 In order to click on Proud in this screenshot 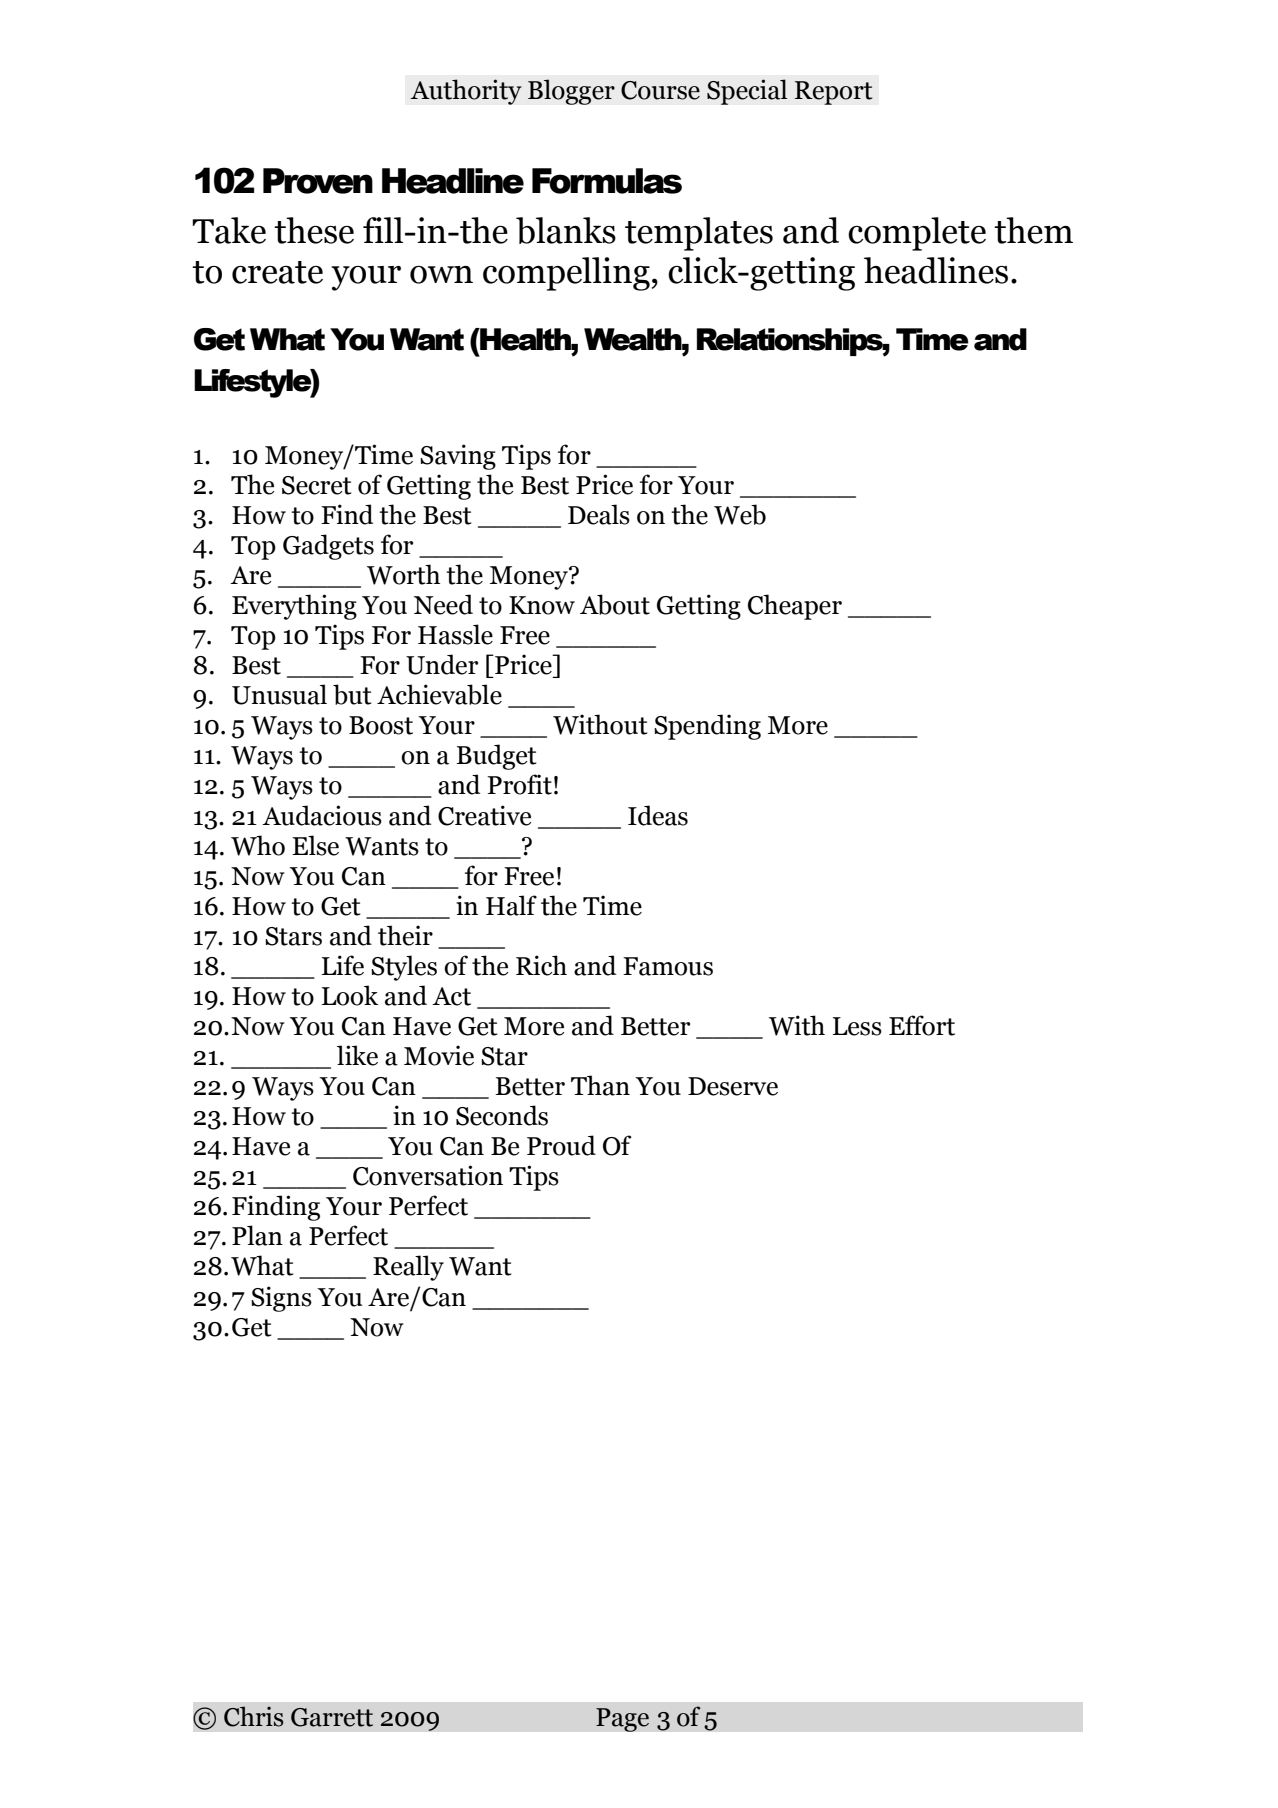, I will do `click(561, 1145)`.
